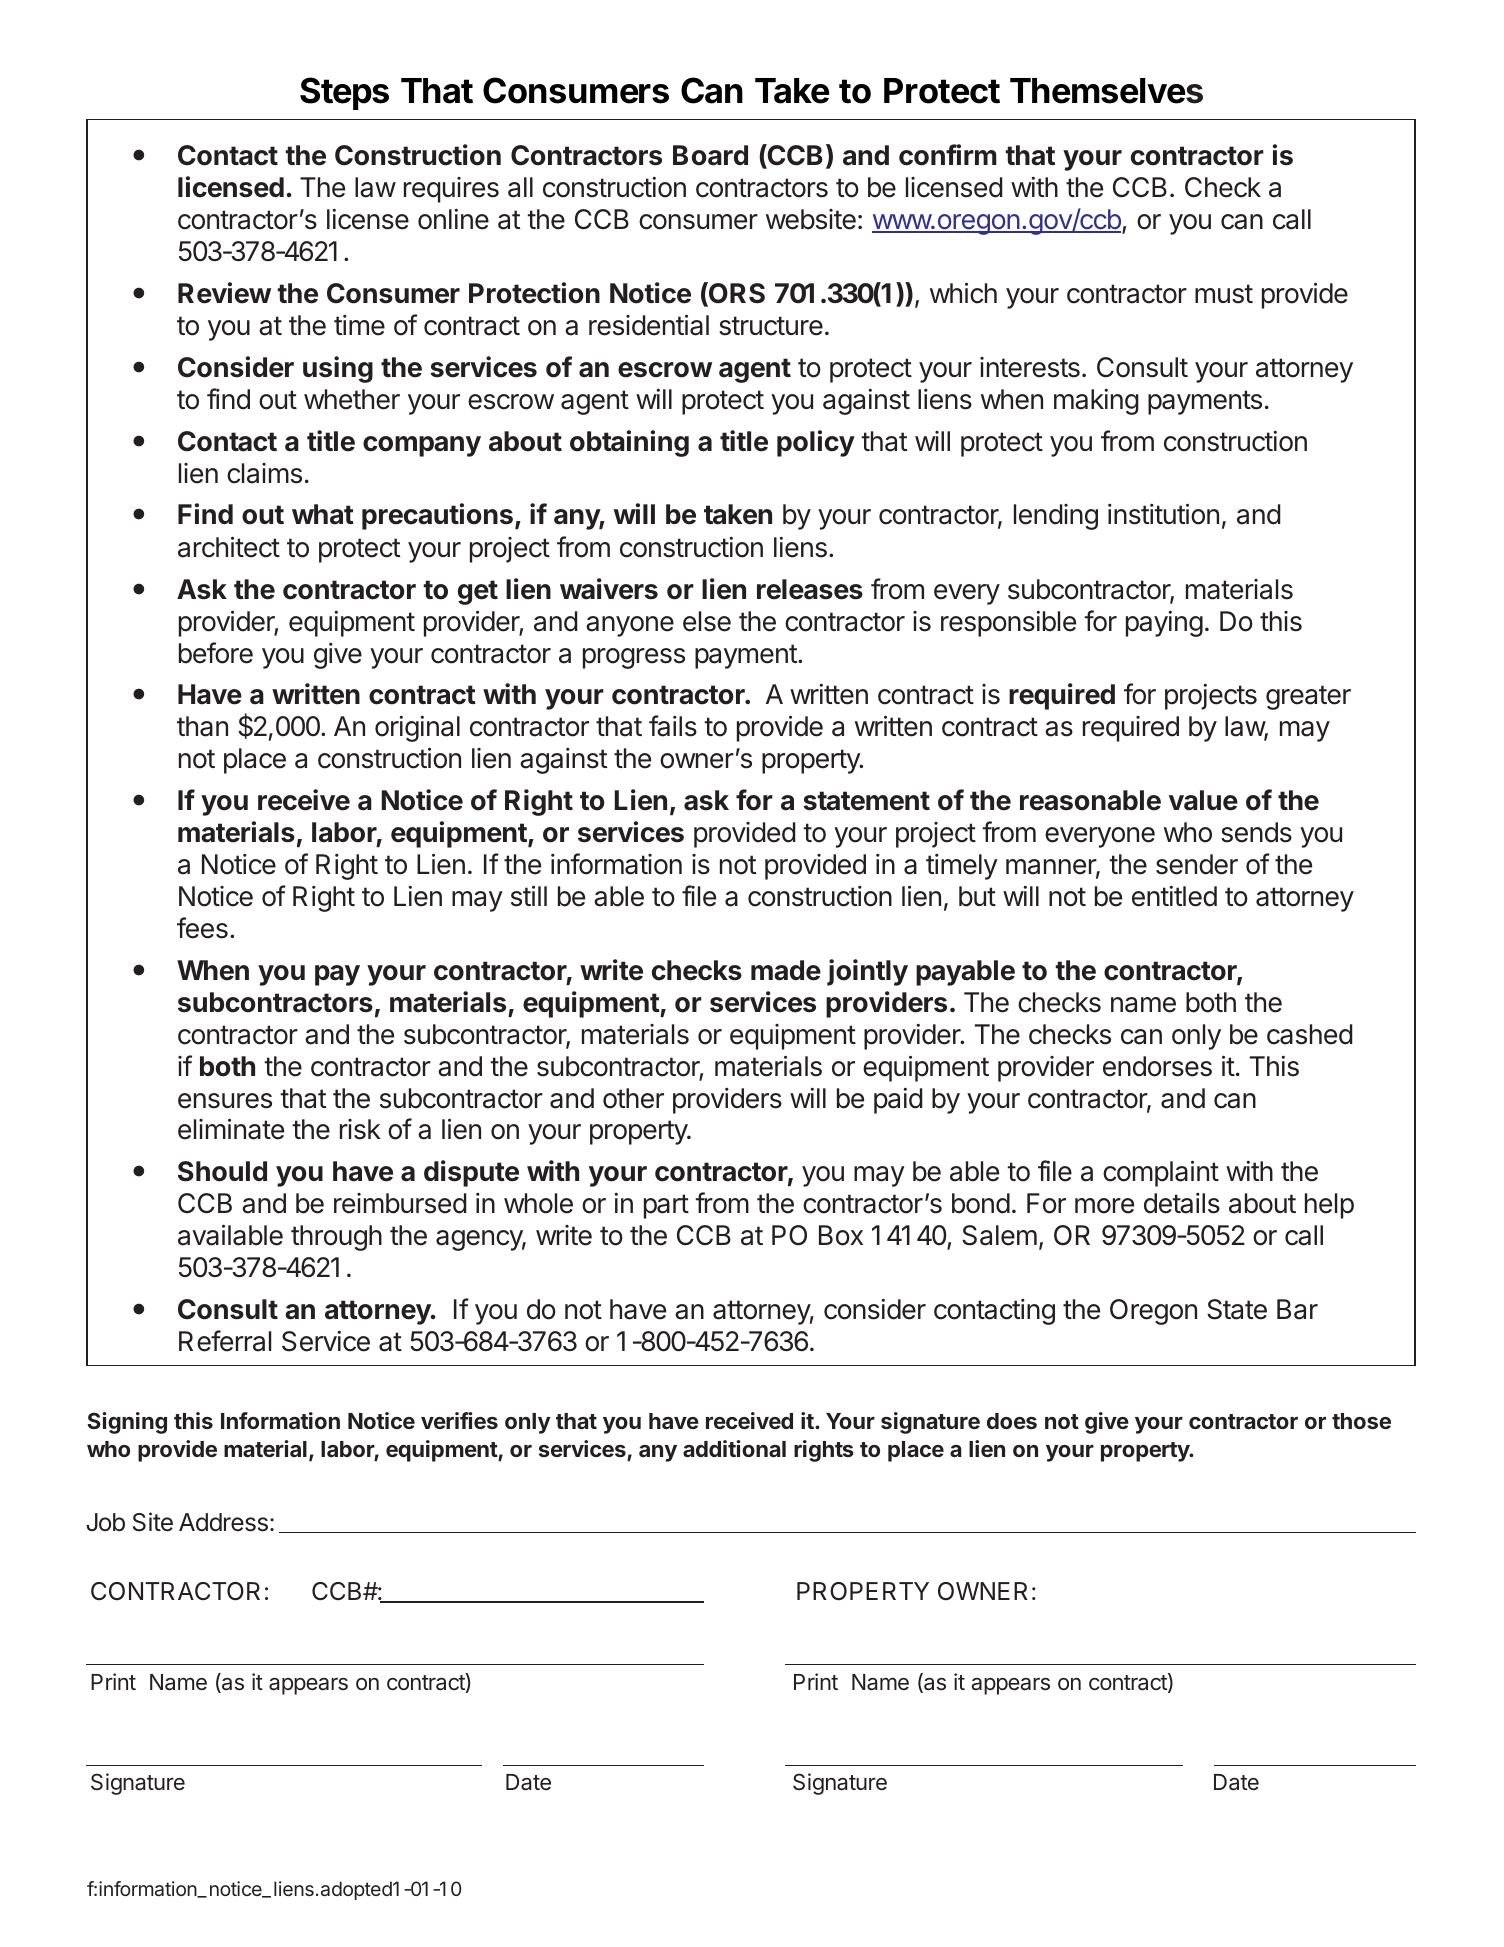 The image size is (1504, 1947). Describe the element at coordinates (786, 970) in the document. I see `made` at that location.
